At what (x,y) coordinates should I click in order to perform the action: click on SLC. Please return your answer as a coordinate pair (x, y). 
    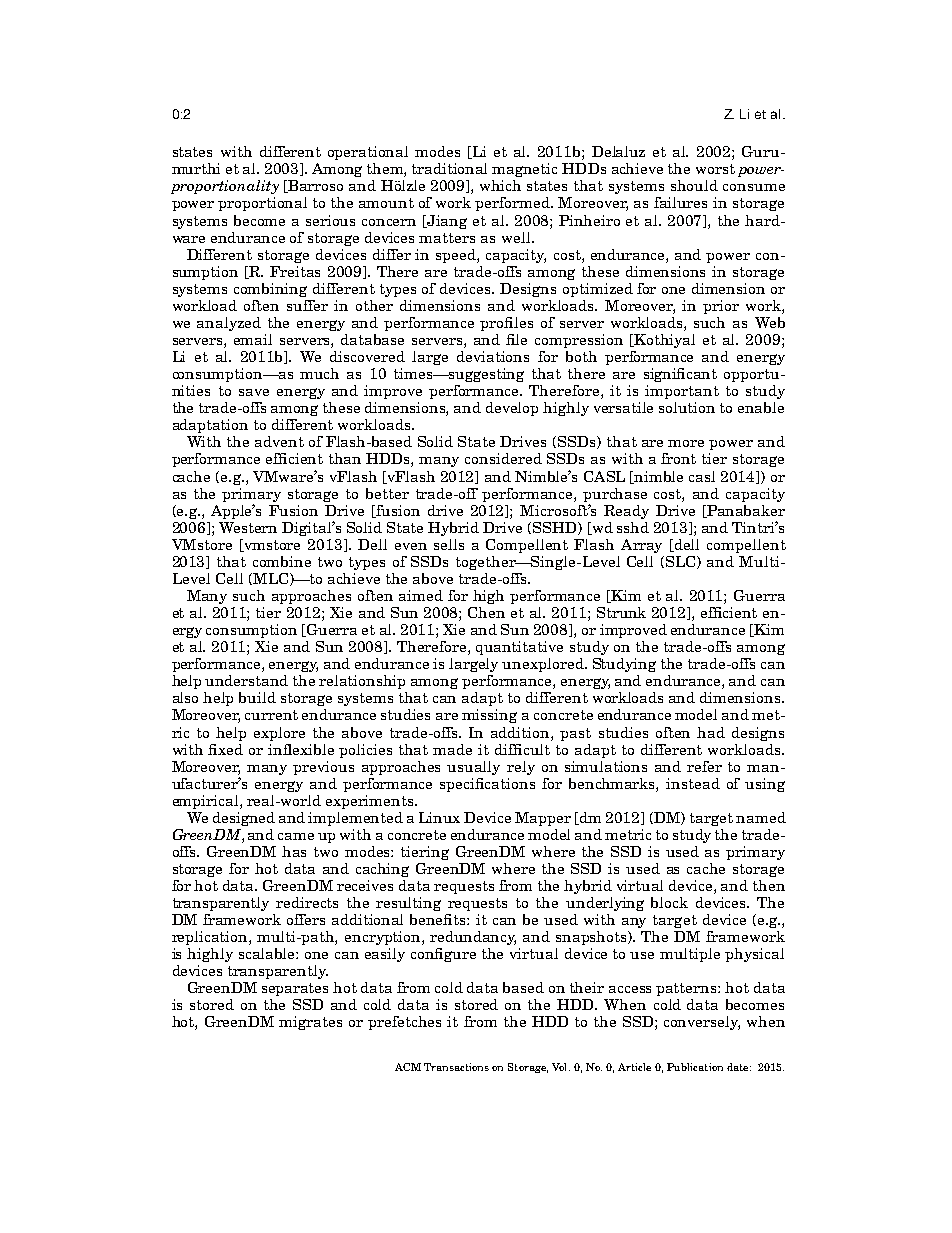
    Looking at the image, I should click on (682, 562).
